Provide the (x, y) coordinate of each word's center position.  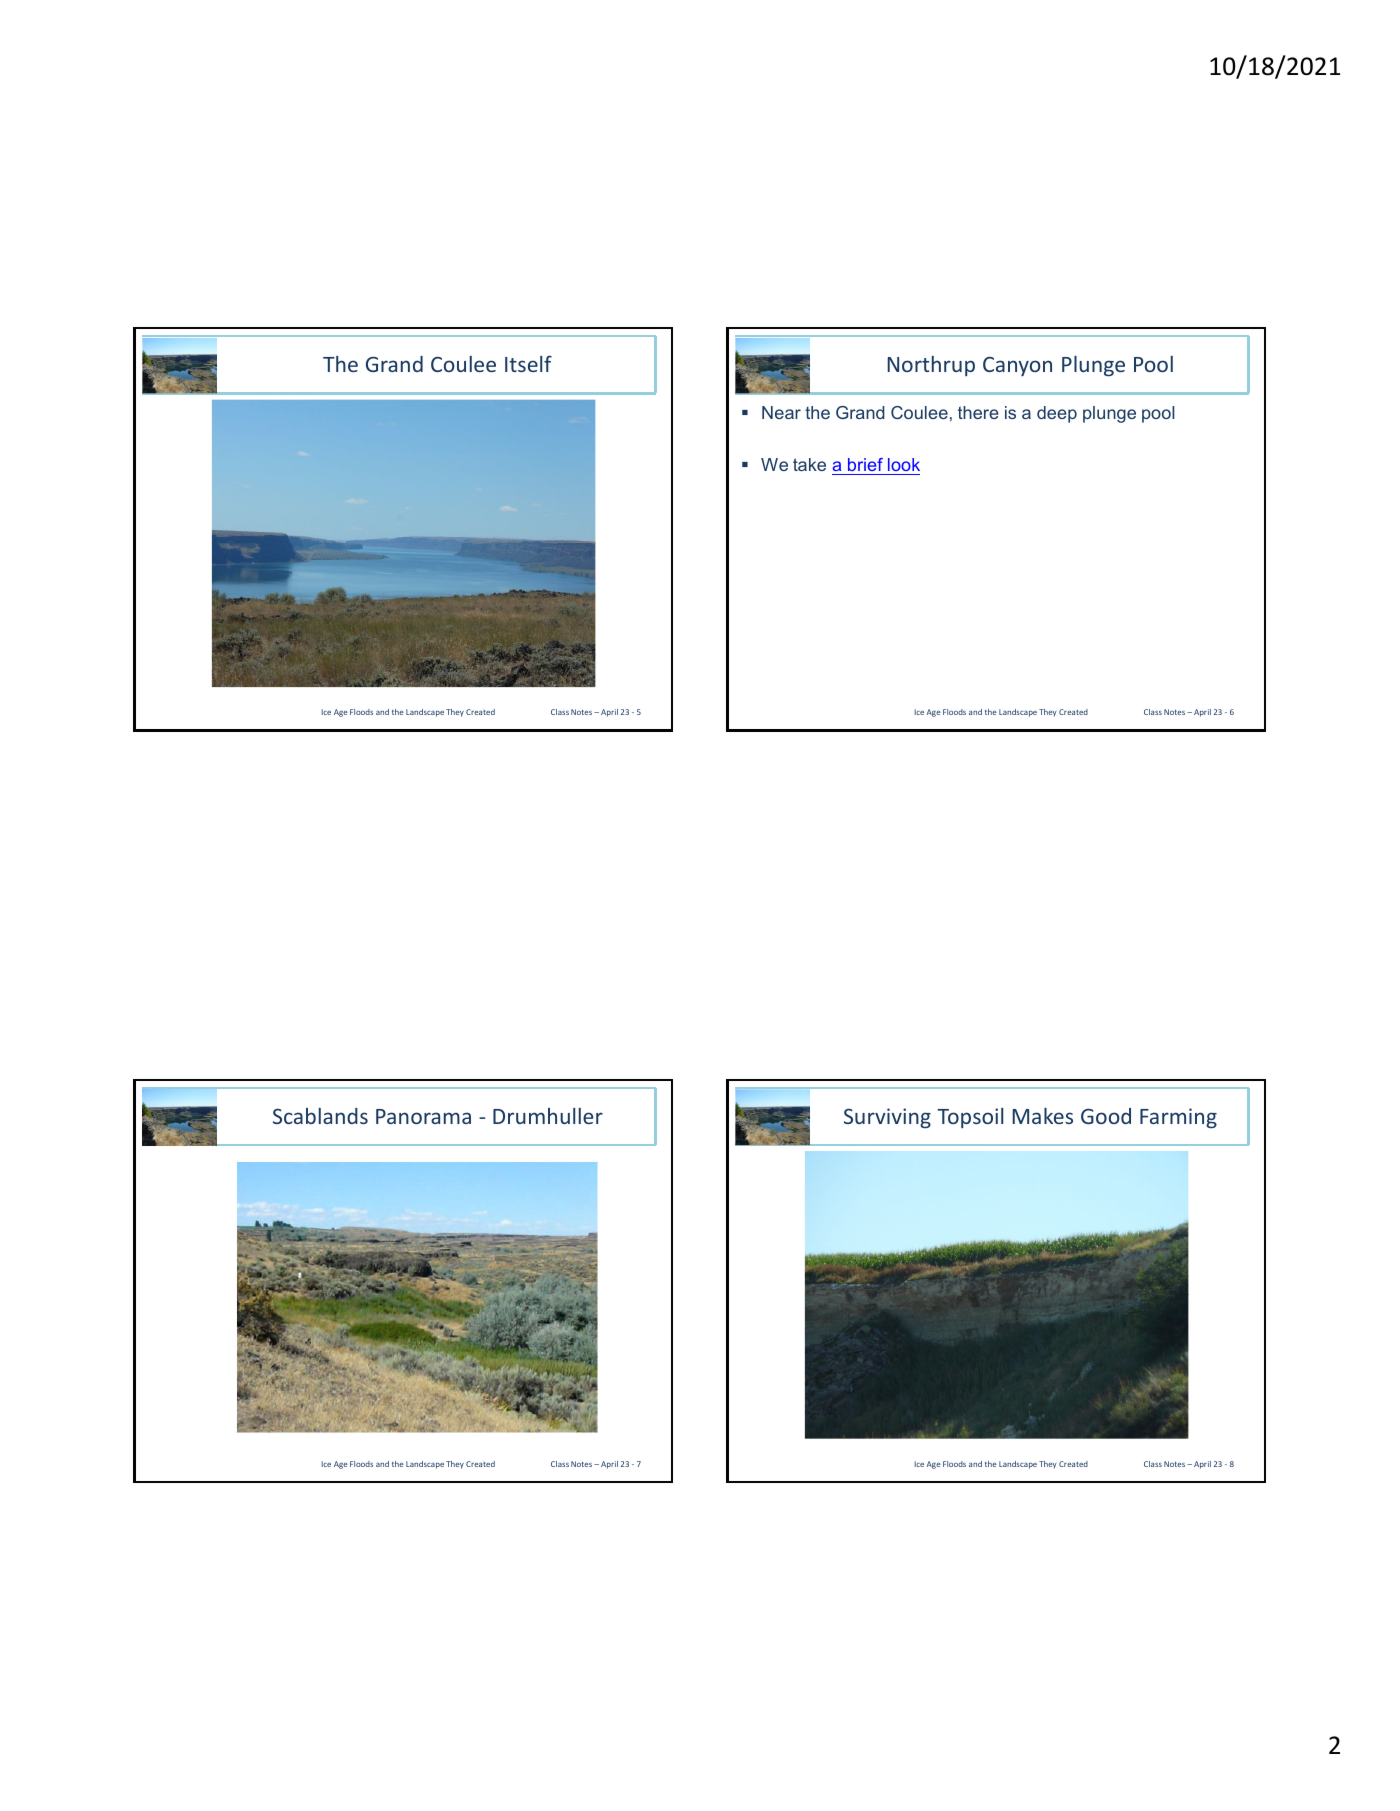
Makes (1042, 1116)
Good (1106, 1116)
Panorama (423, 1116)
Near (781, 412)
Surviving (887, 1118)
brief (865, 464)
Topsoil (970, 1118)
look (904, 464)
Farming (1178, 1118)
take (809, 464)
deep (1057, 414)
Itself (528, 363)
